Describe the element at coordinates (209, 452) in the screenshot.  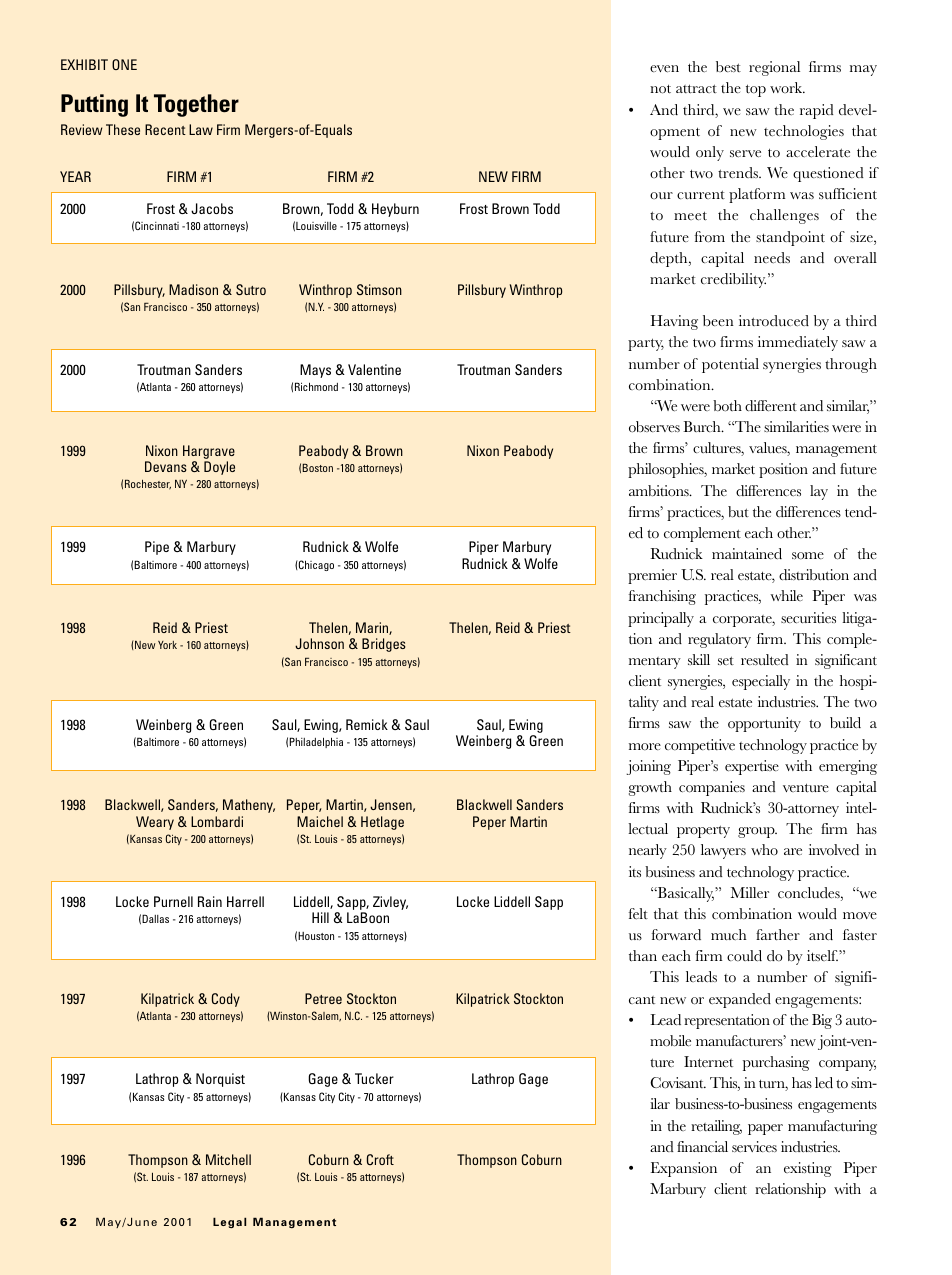
I see `Hargrave` at that location.
